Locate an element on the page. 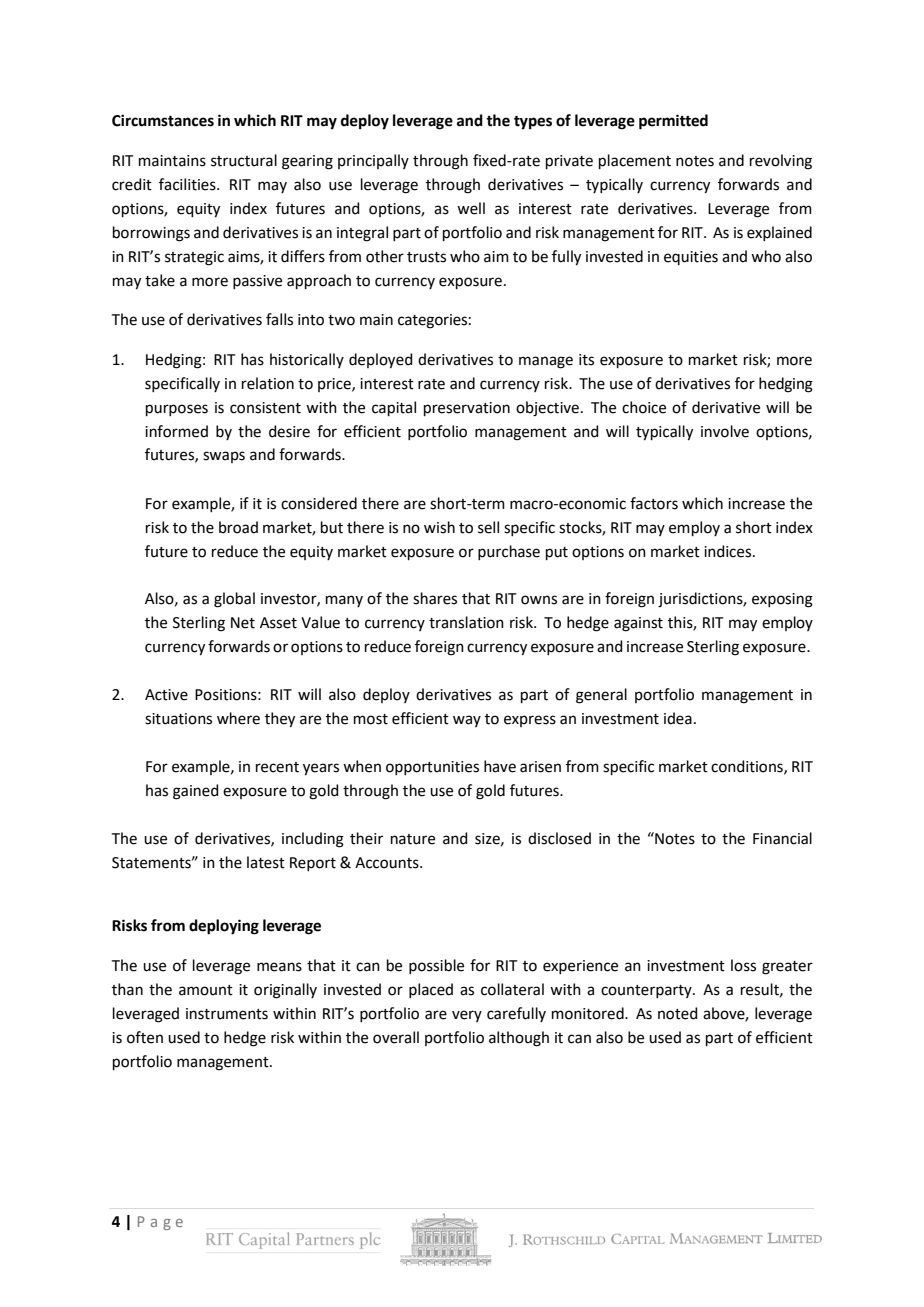 This page has width=924, height=1307. structural is located at coordinates (244, 160).
